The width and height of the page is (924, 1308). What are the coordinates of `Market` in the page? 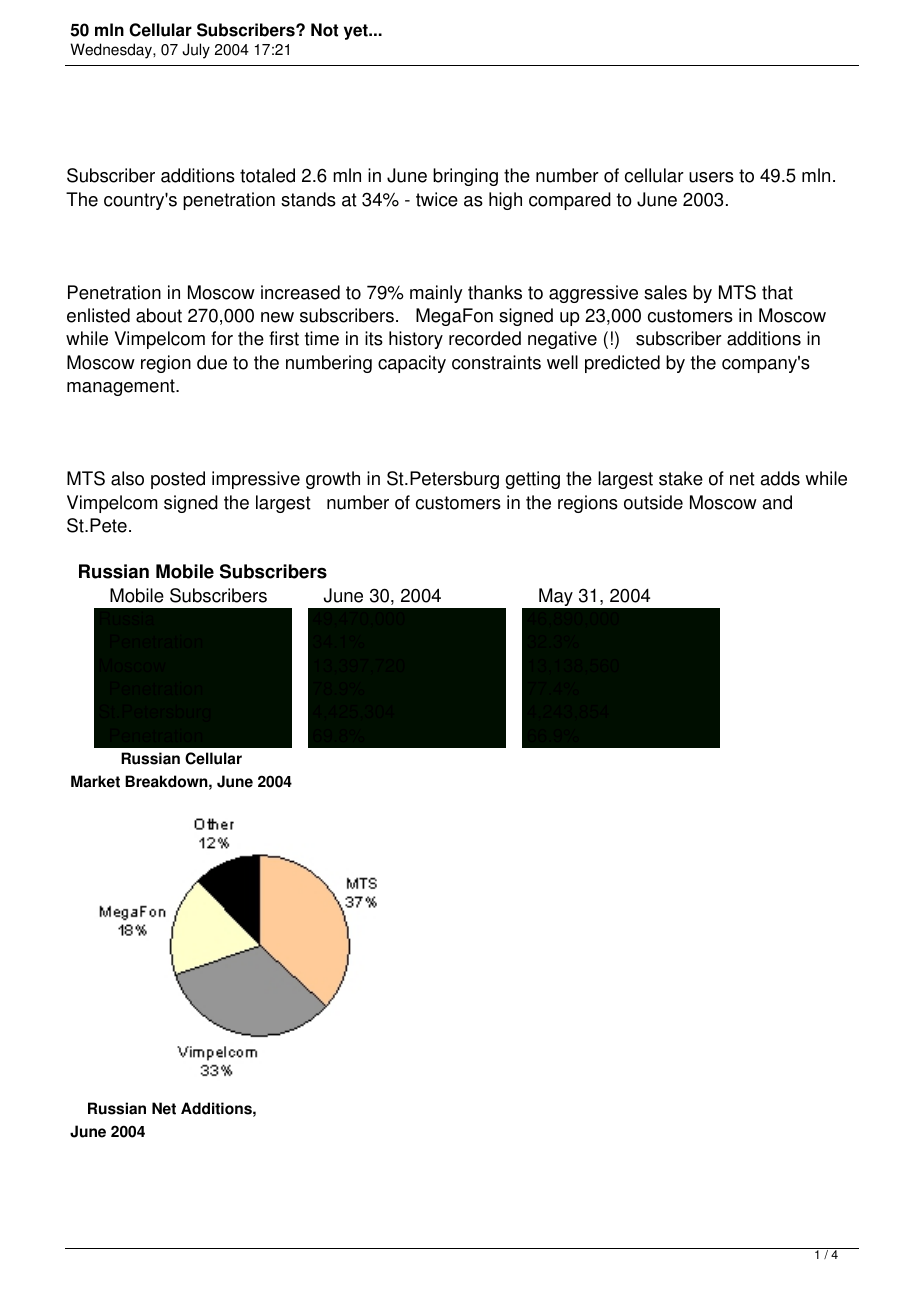 It's located at (95, 781).
